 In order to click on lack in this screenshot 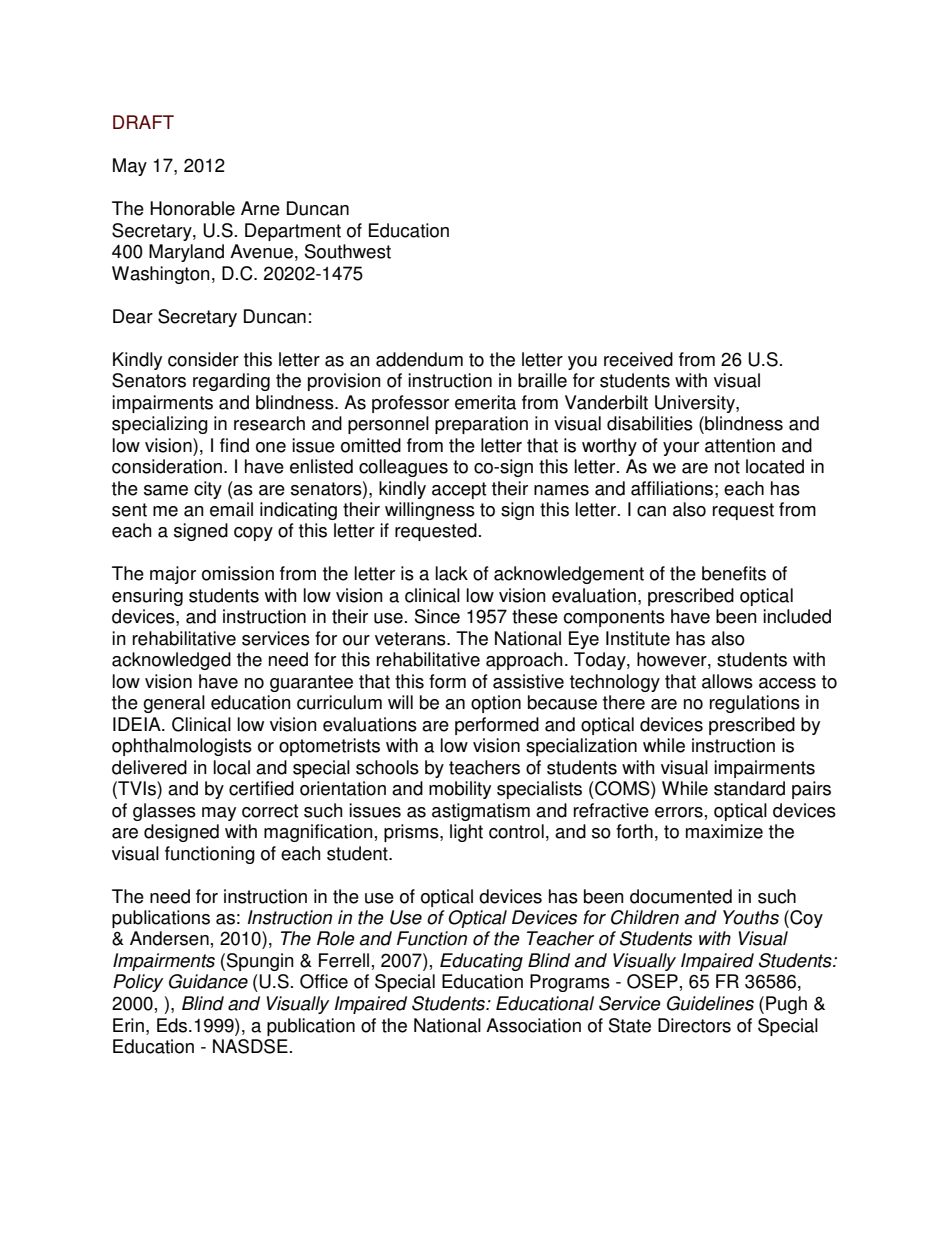, I will do `click(452, 573)`.
